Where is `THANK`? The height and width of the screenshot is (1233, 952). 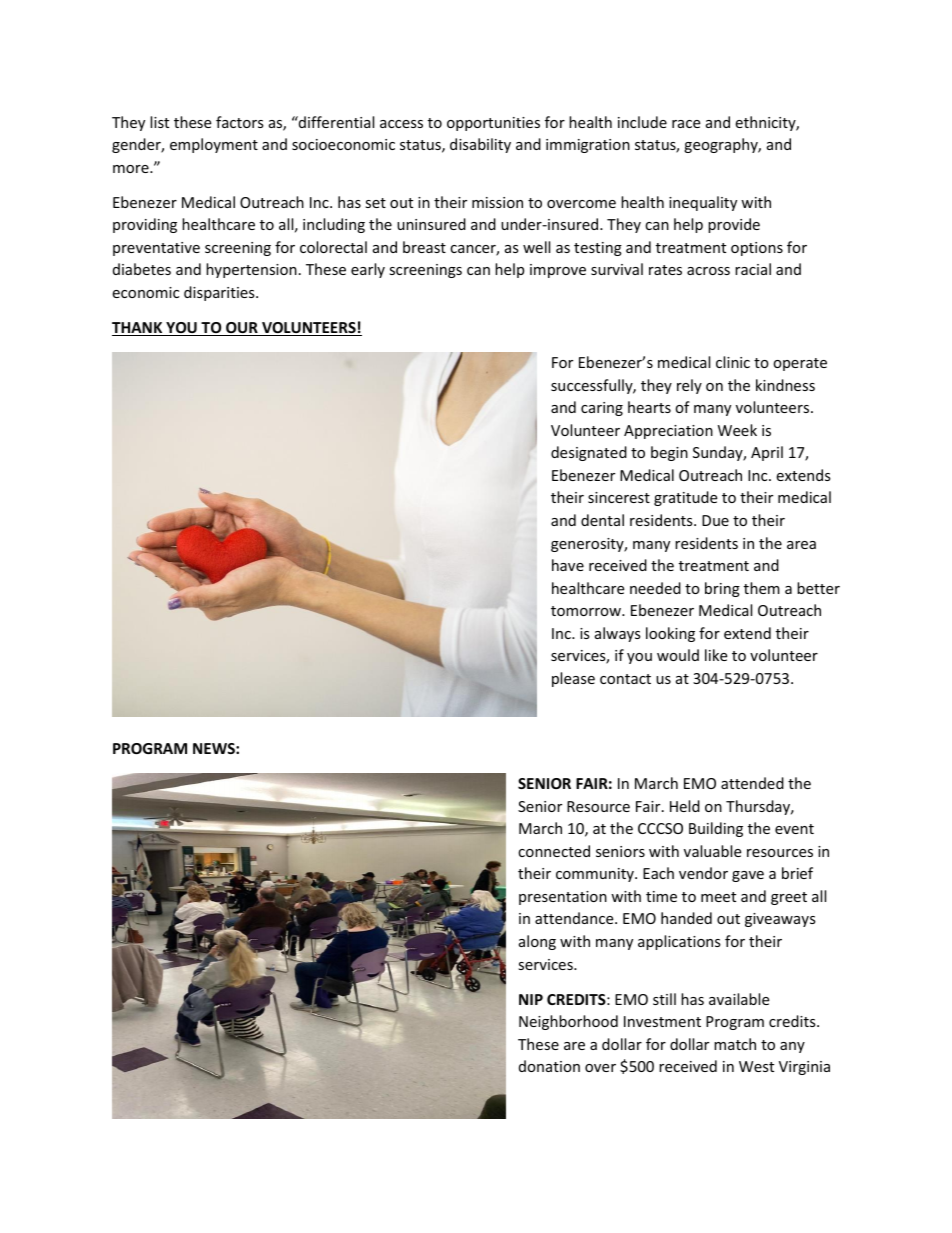 THANK is located at coordinates (138, 329).
